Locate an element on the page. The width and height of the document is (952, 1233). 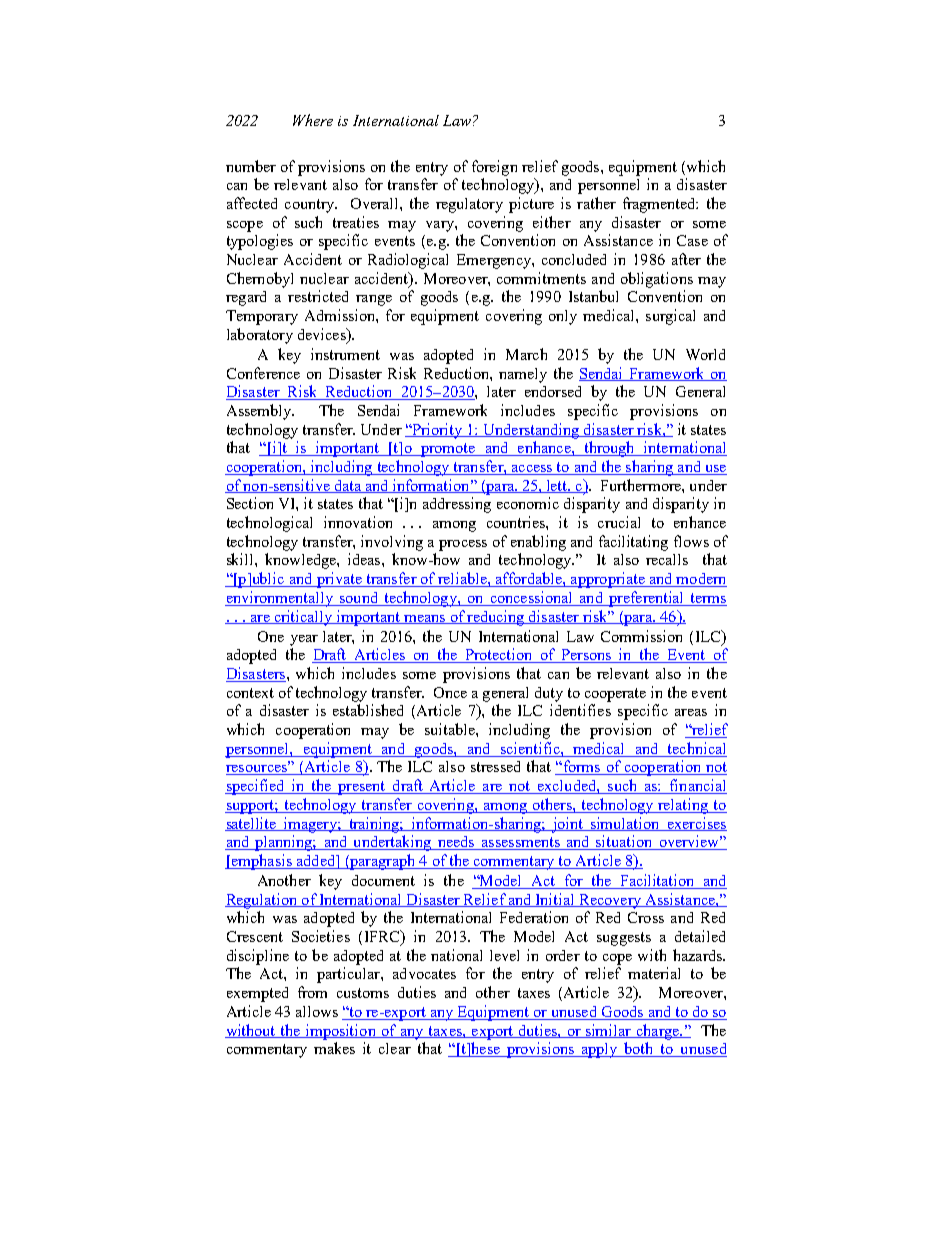
Where is located at coordinates (313, 120).
